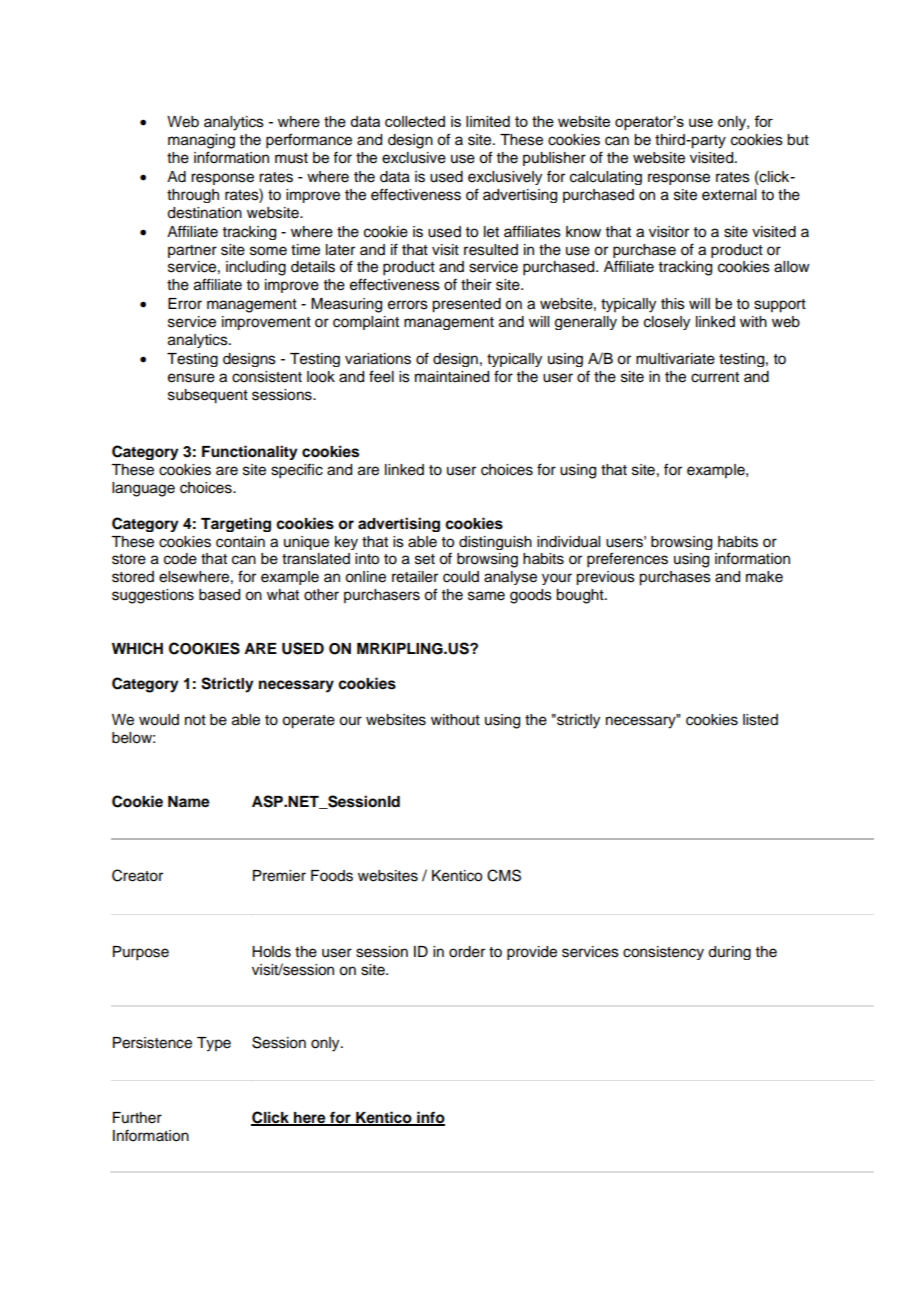  Describe the element at coordinates (488, 121) in the image. I see `limited` at that location.
